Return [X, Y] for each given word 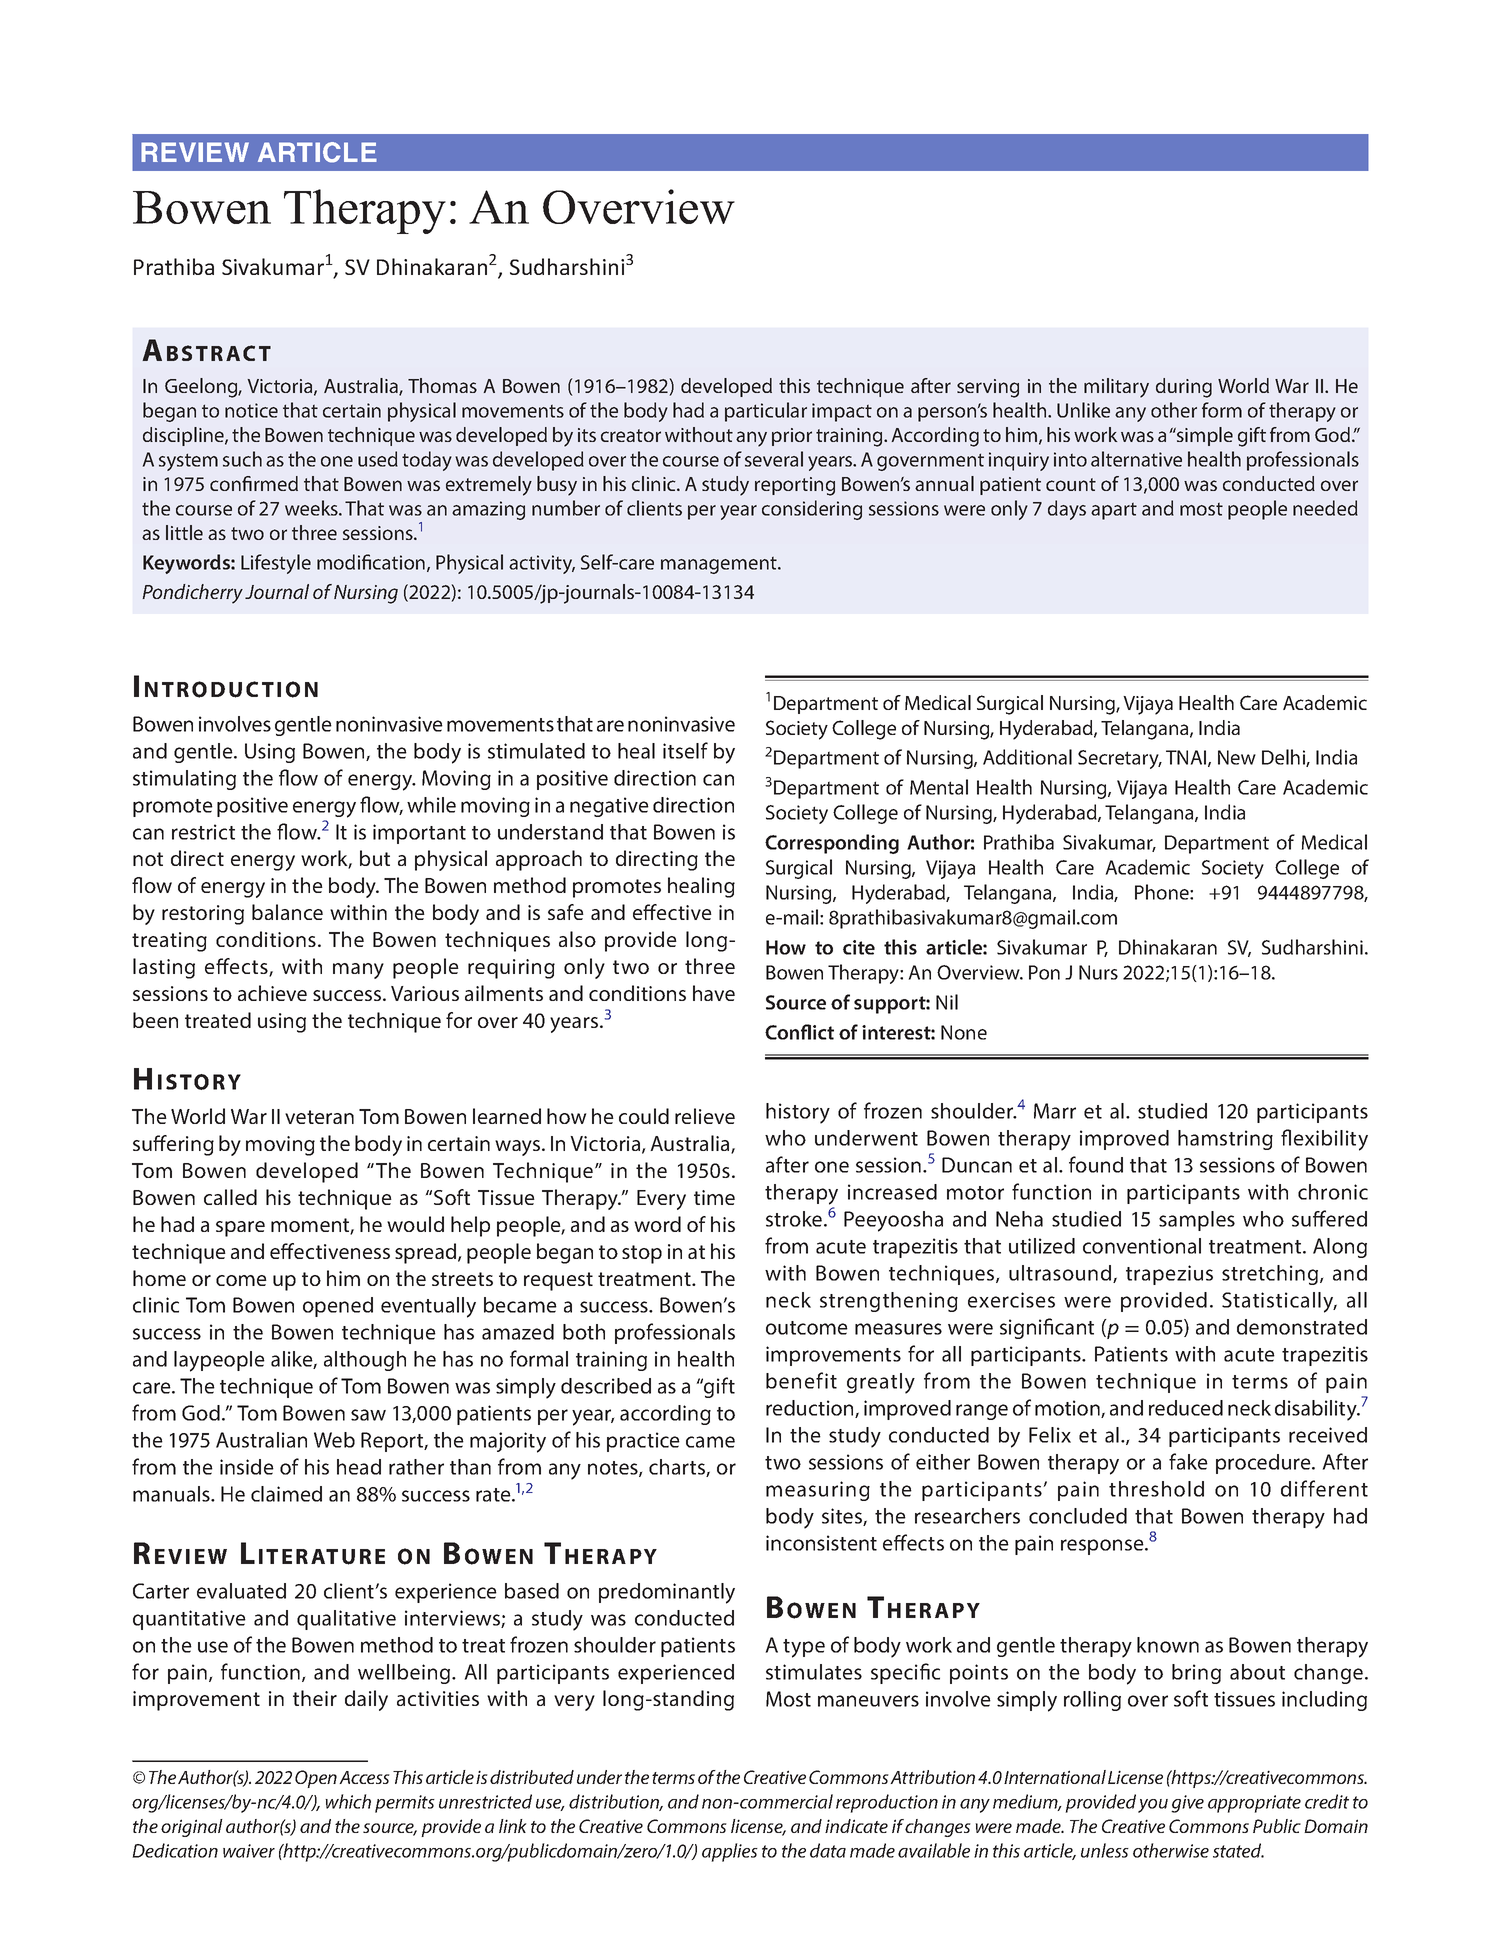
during [1184, 388]
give [1187, 1804]
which [348, 1801]
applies [730, 1852]
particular [766, 412]
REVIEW [195, 152]
